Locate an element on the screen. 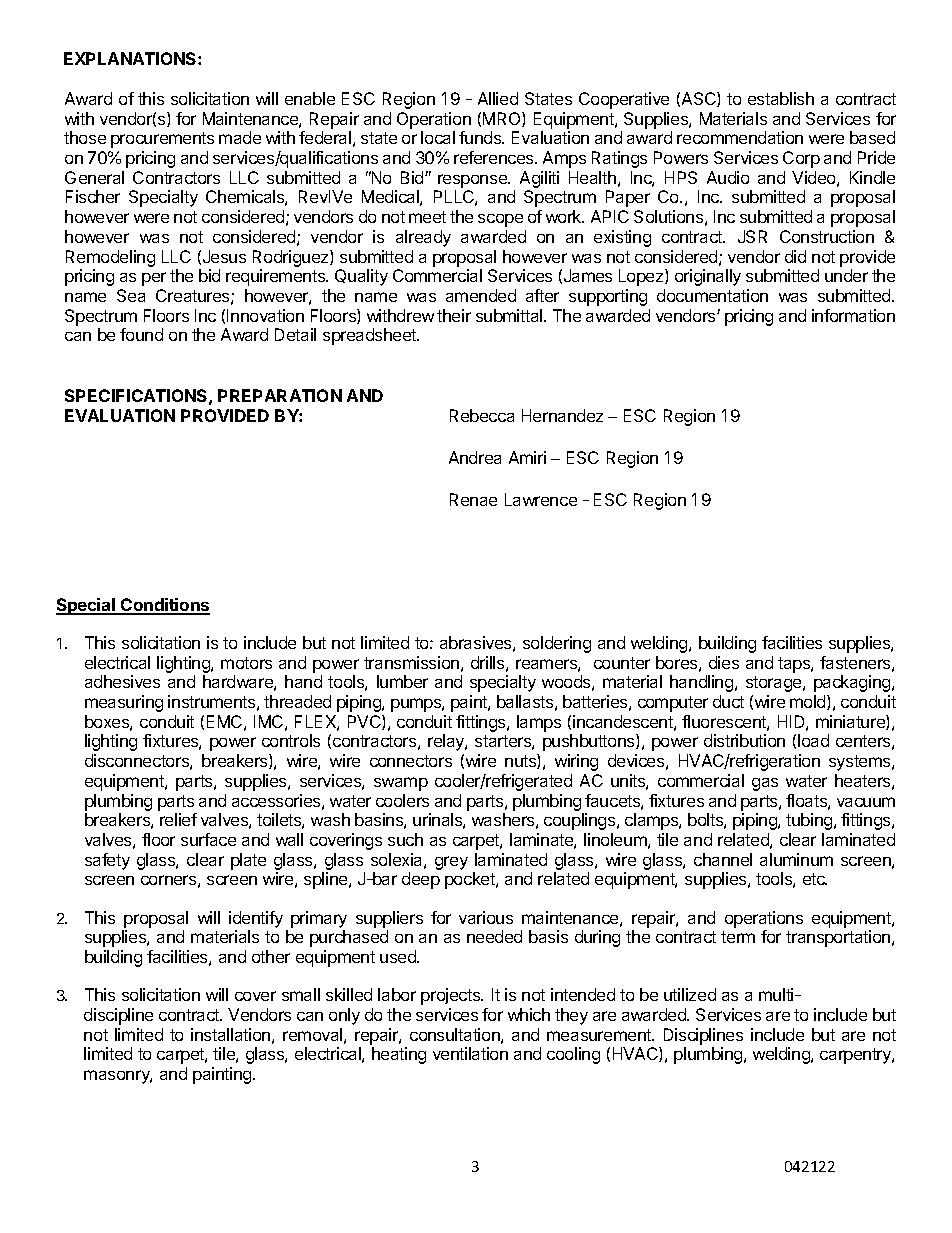 The height and width of the screenshot is (1233, 952). small is located at coordinates (301, 994).
